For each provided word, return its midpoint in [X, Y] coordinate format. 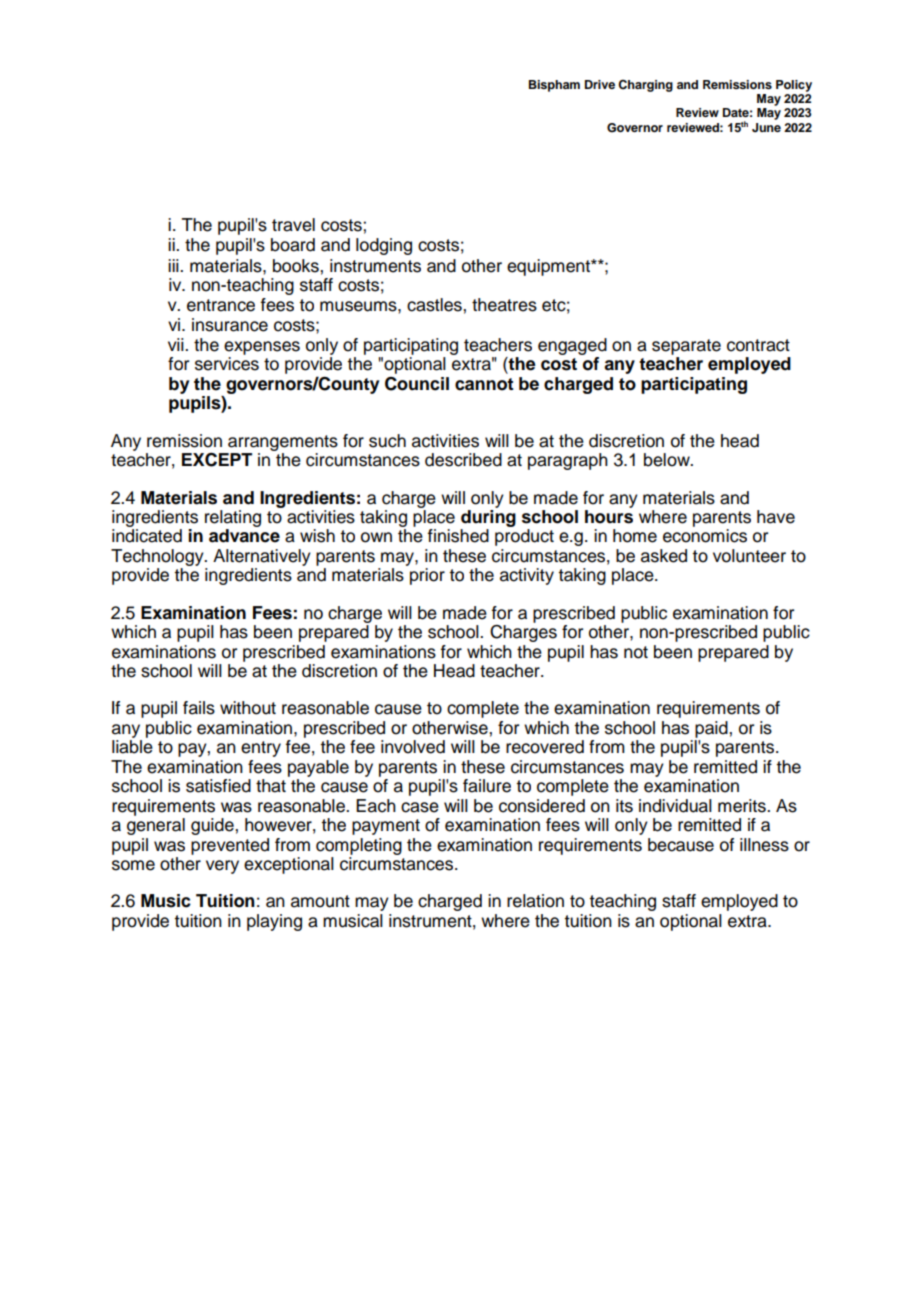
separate [686, 347]
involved [413, 747]
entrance [221, 305]
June [766, 128]
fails [199, 708]
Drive [600, 84]
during [488, 518]
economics [705, 536]
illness [764, 845]
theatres [504, 305]
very [222, 867]
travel [293, 225]
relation [535, 901]
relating [233, 518]
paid [712, 729]
